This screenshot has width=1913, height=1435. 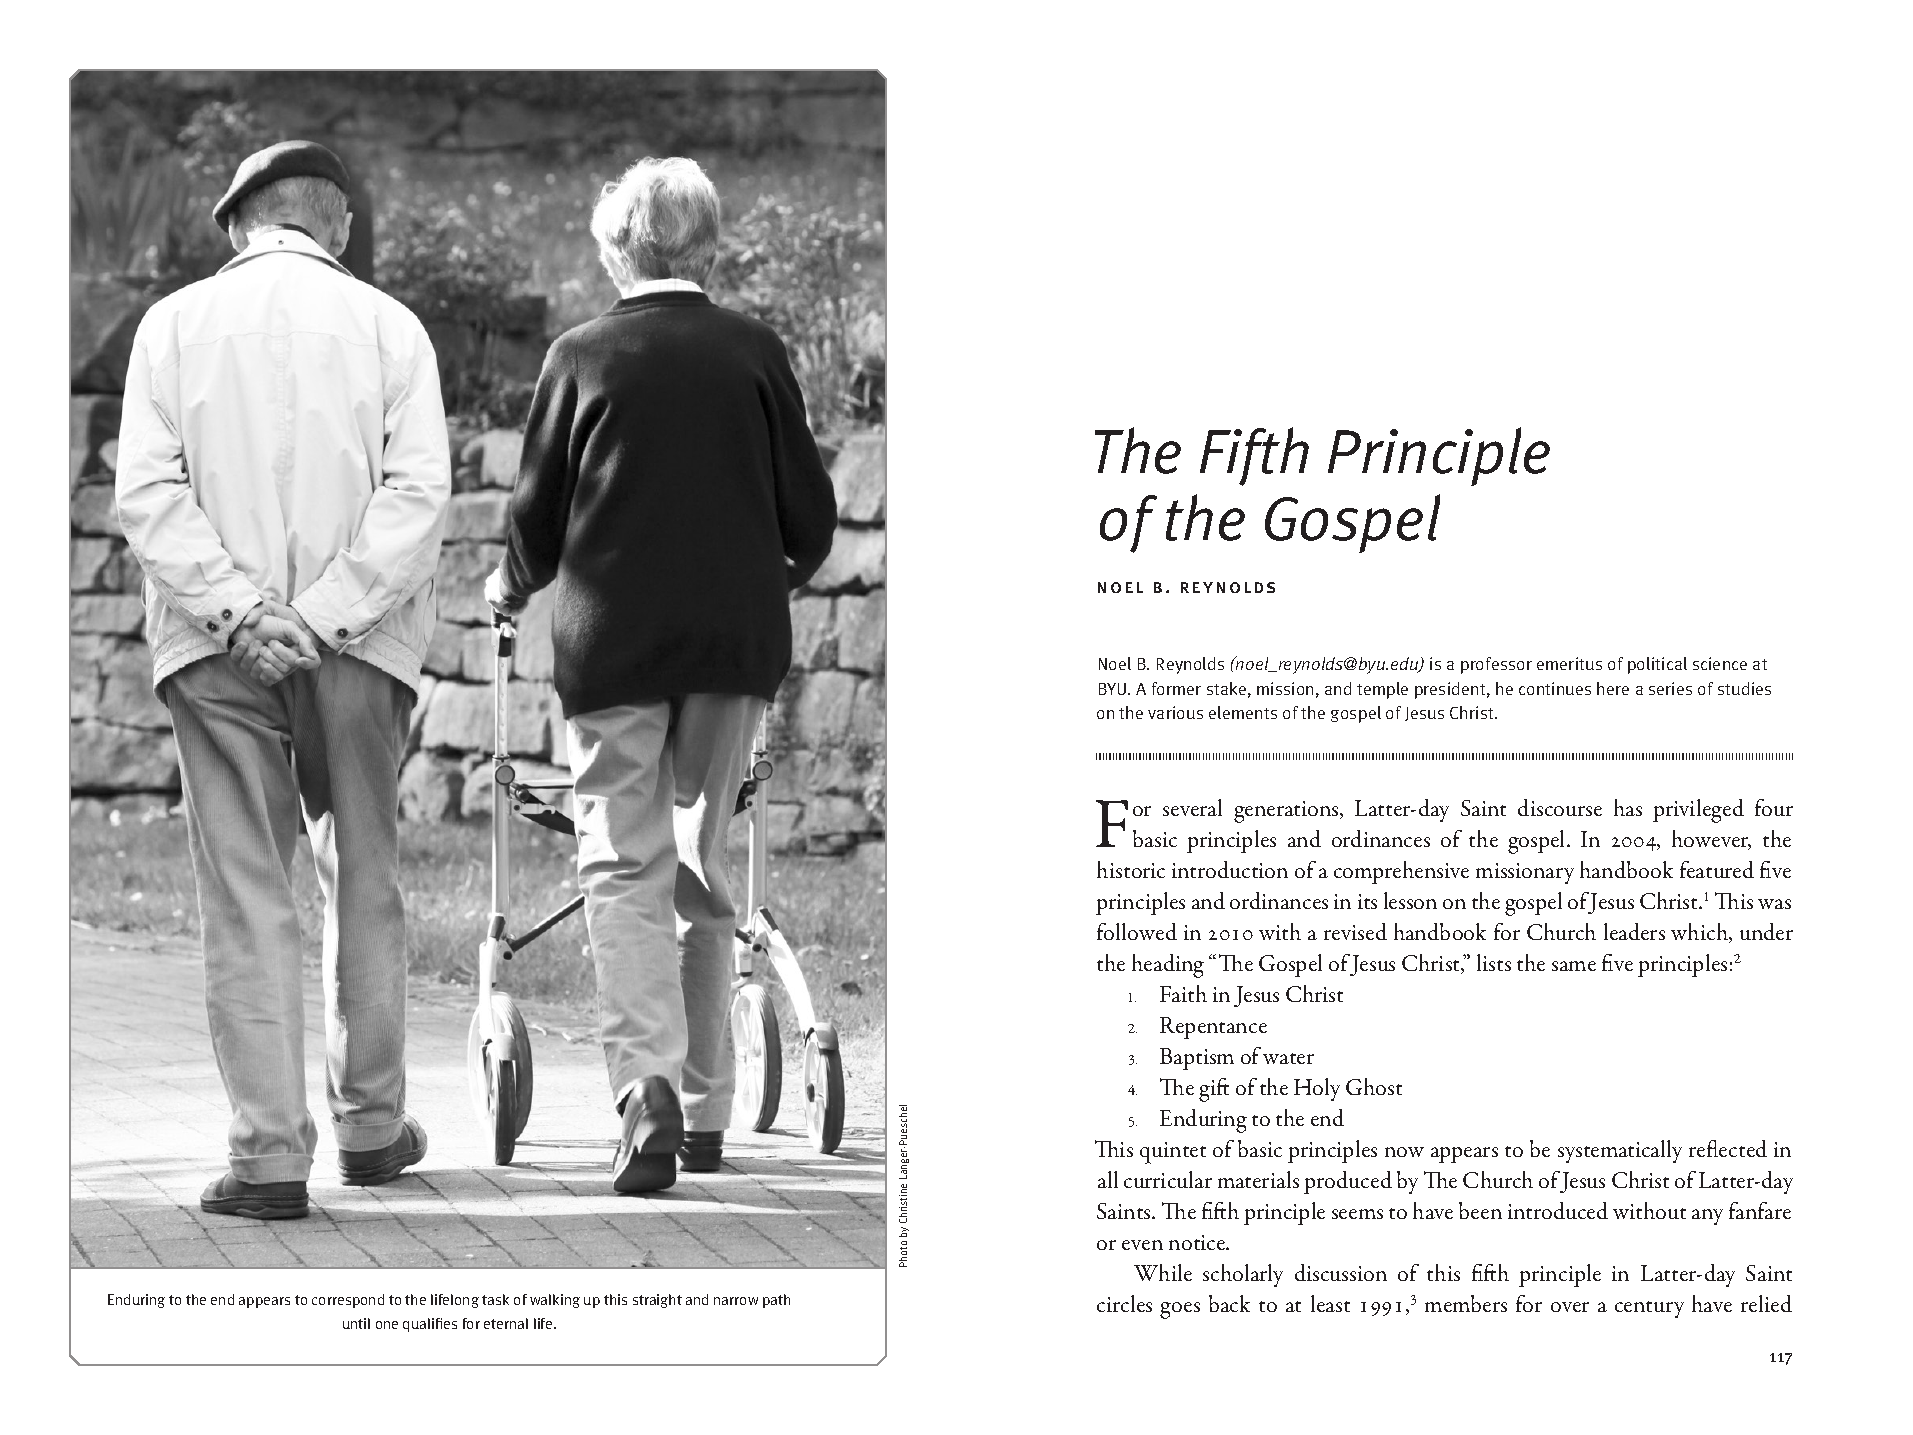 I want to click on various, so click(x=1175, y=712).
